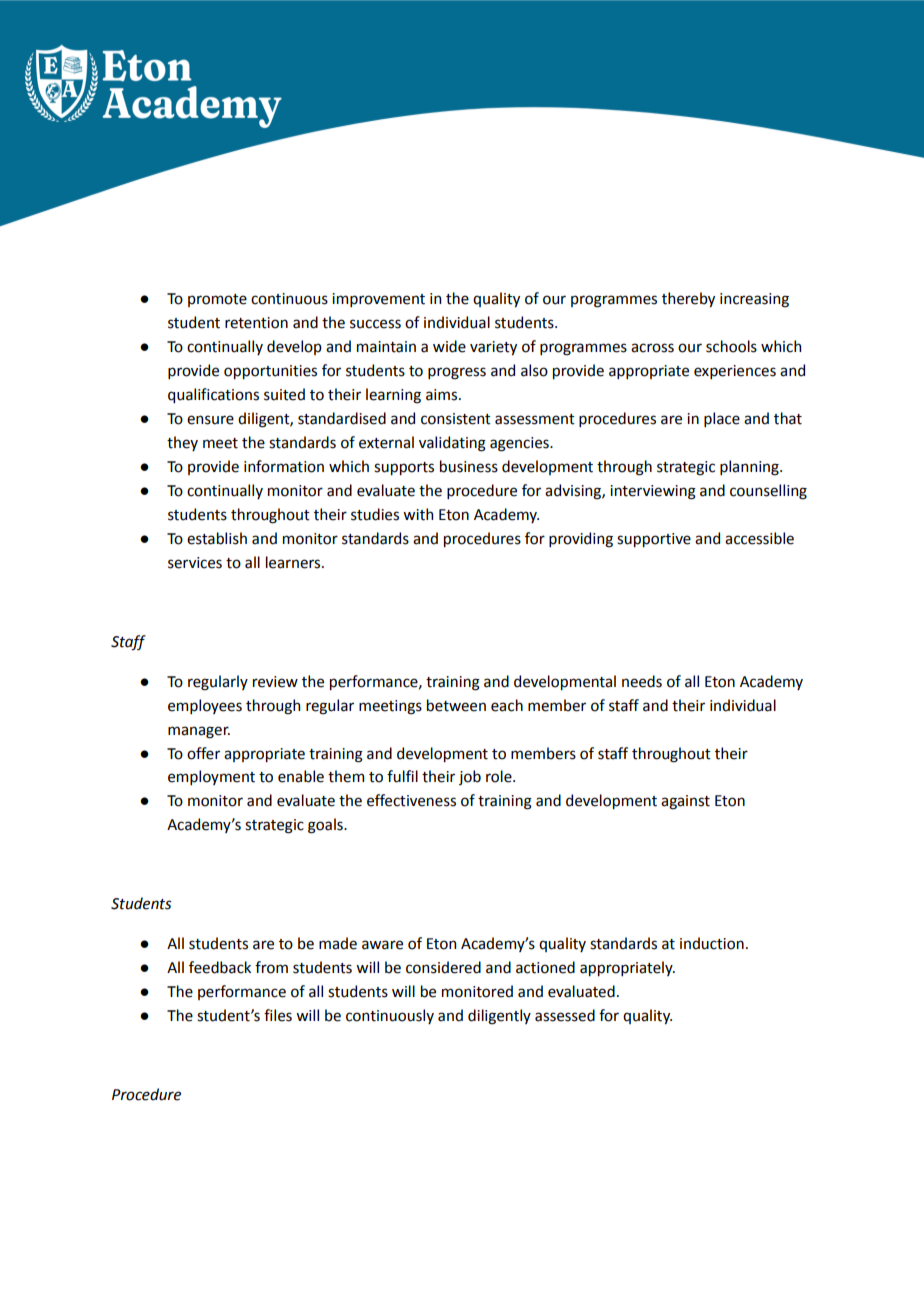  What do you see at coordinates (278, 1015) in the page?
I see `files` at bounding box center [278, 1015].
